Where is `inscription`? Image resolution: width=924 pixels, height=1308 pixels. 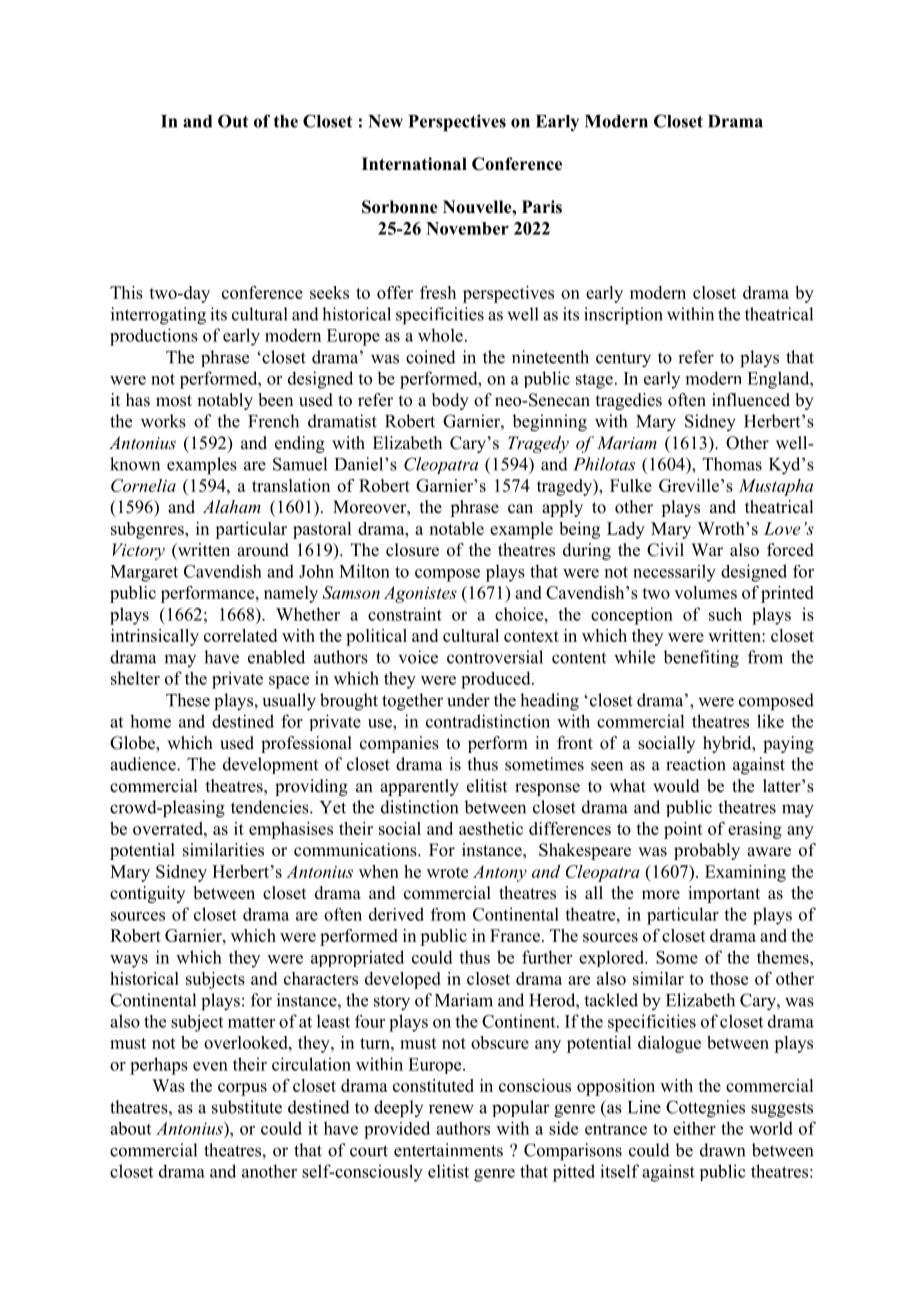 inscription is located at coordinates (623, 316).
